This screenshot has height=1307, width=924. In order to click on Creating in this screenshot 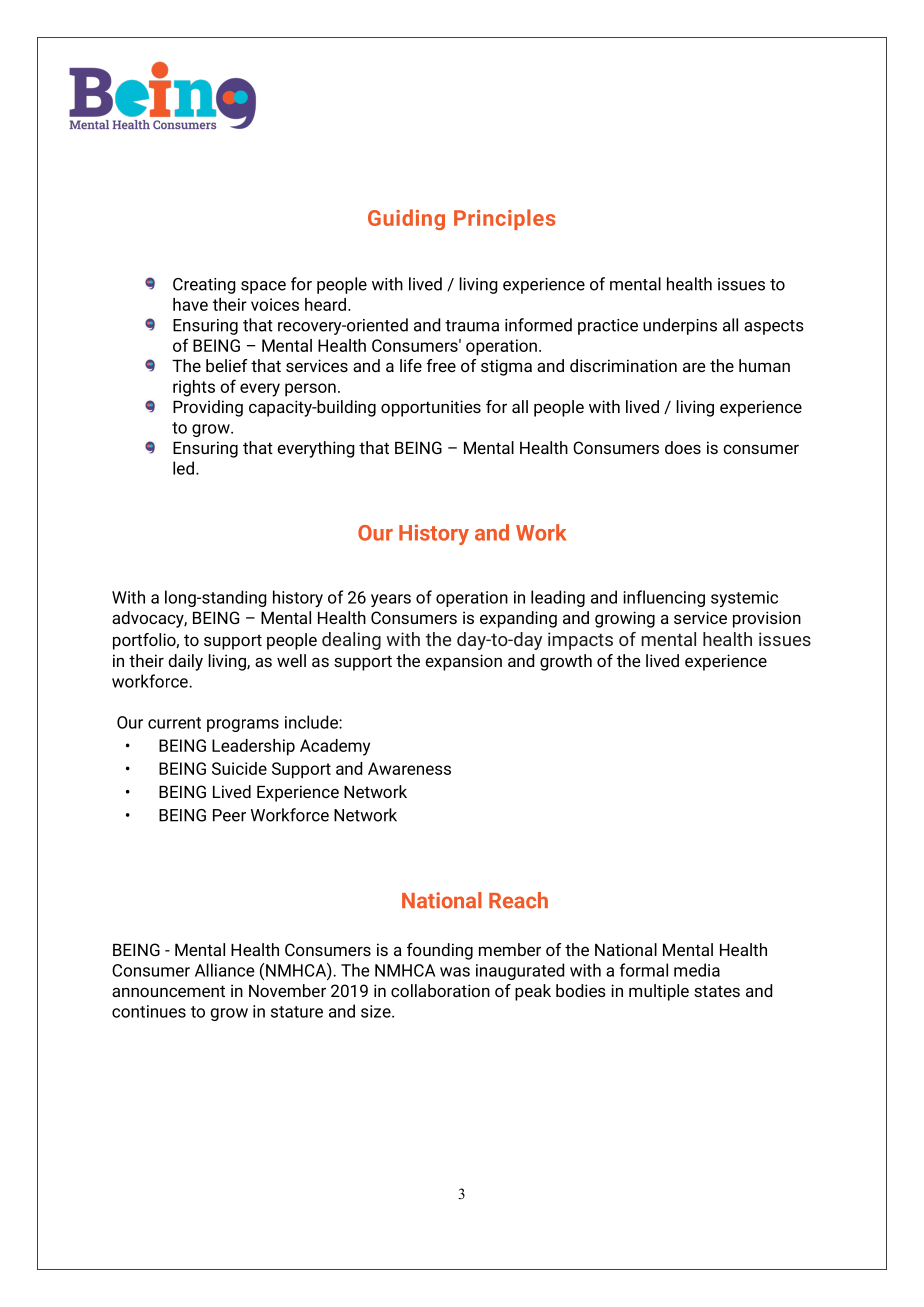, I will do `click(204, 286)`.
